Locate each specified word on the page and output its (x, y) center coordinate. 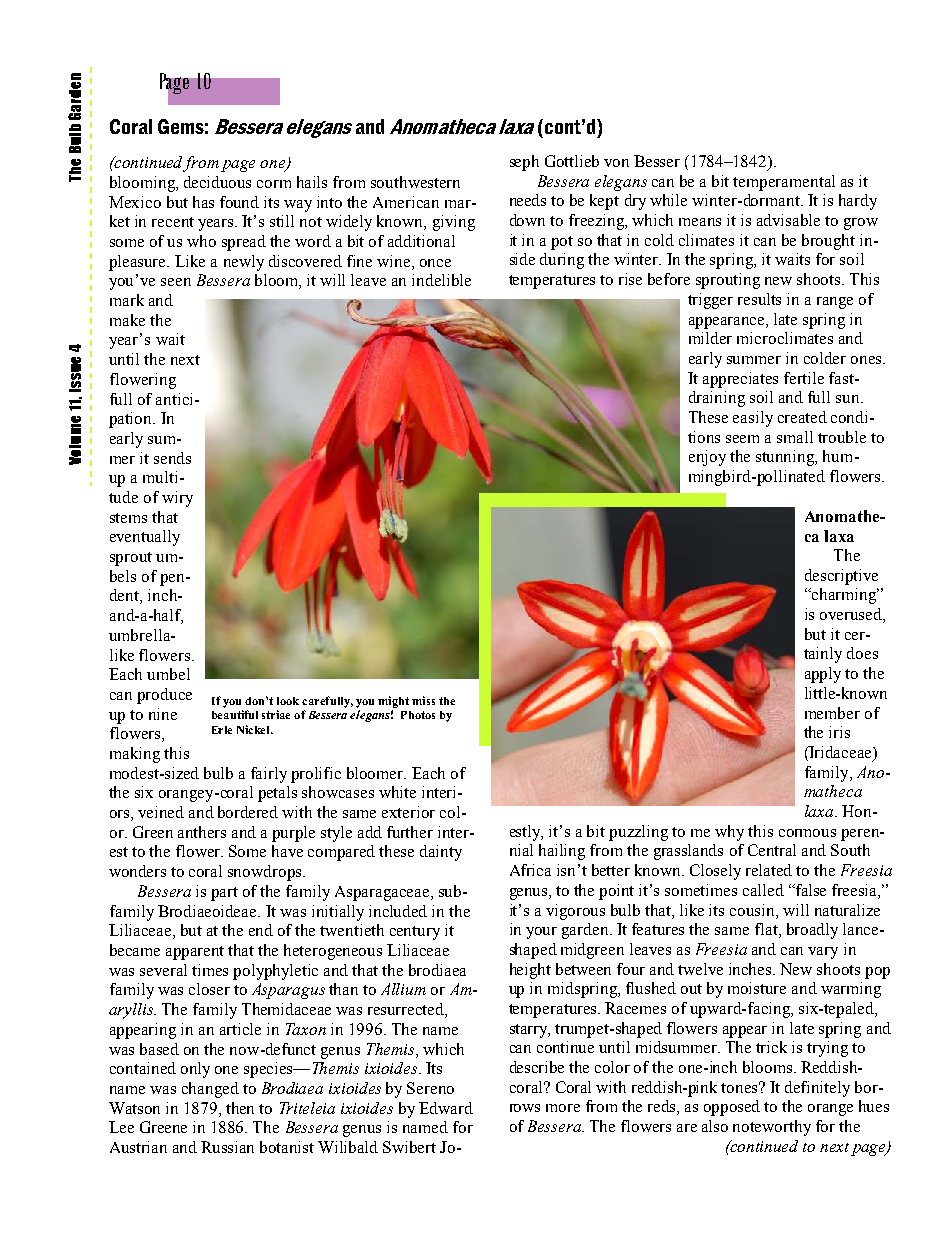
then (240, 1108)
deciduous (217, 182)
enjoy (707, 458)
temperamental (784, 183)
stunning (786, 458)
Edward (446, 1108)
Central (772, 850)
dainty (441, 853)
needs (528, 200)
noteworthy (772, 1128)
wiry (177, 499)
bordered (248, 812)
